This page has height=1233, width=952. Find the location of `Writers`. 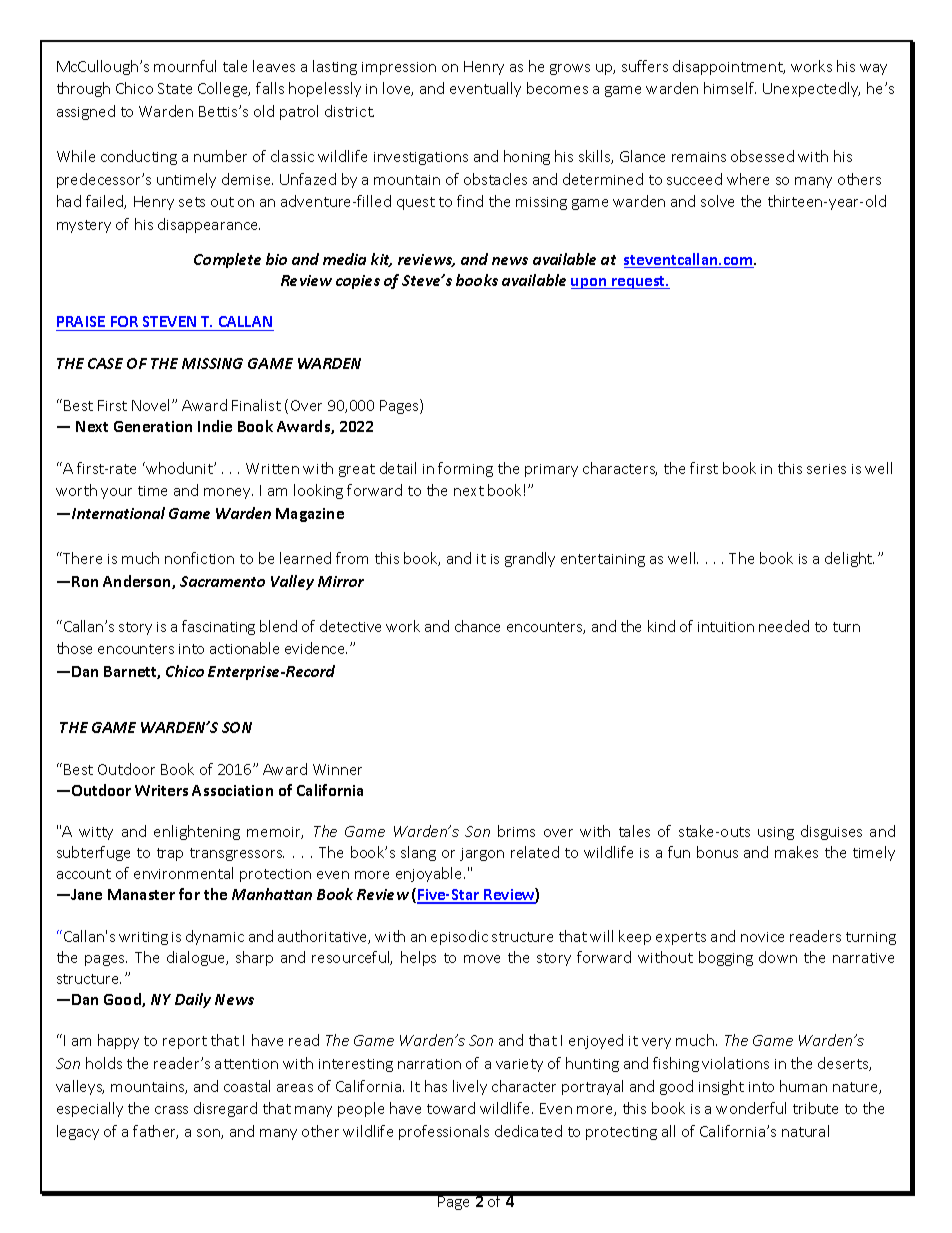

Writers is located at coordinates (161, 790).
